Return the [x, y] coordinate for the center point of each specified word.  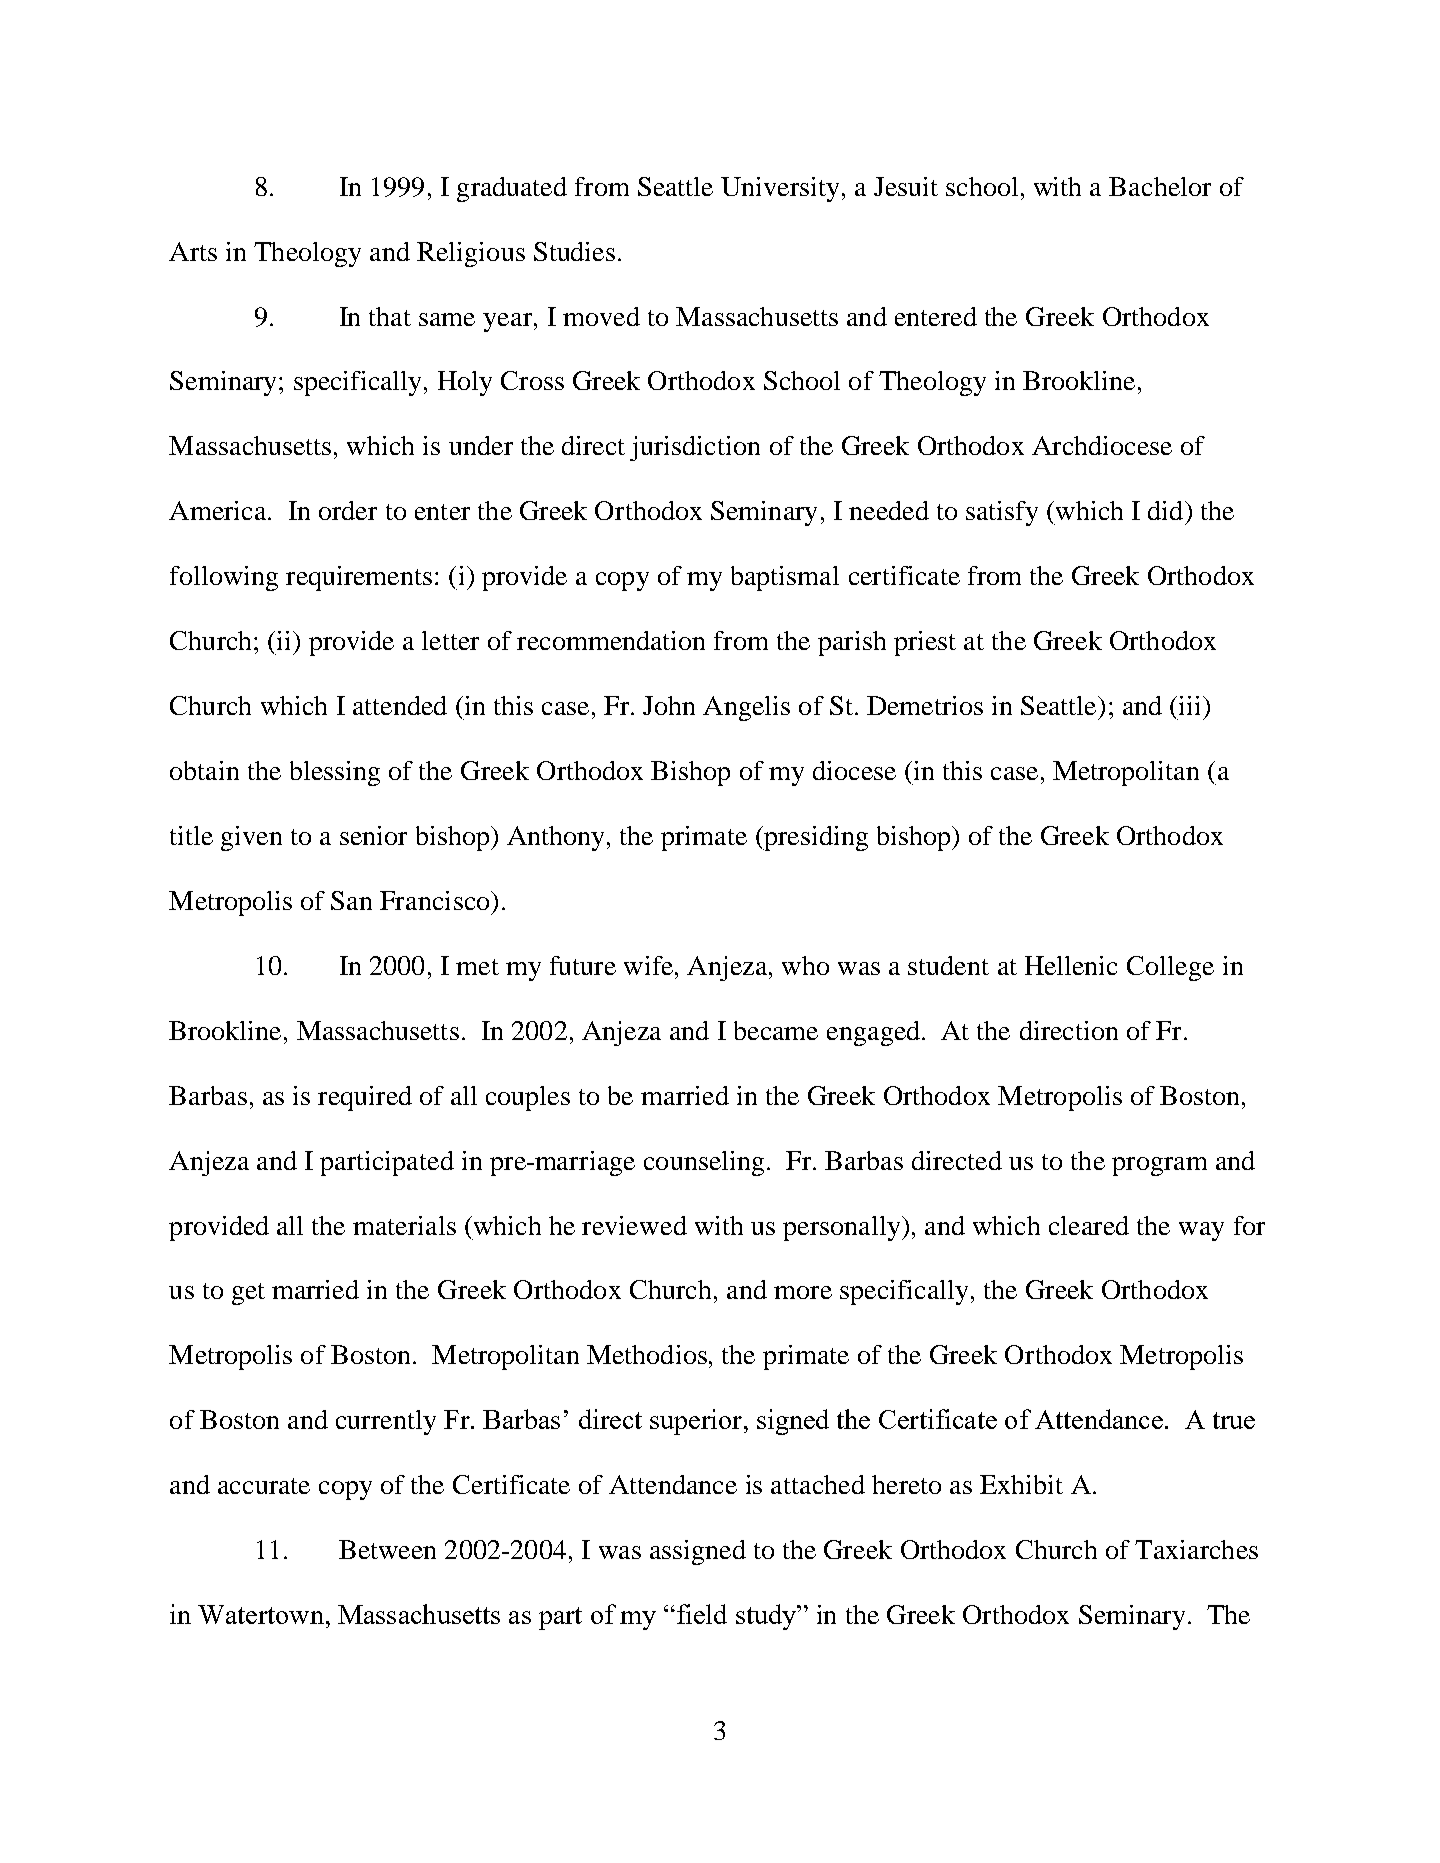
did [1167, 510]
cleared [1089, 1225]
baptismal [785, 578]
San [351, 900]
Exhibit [1021, 1484]
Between [387, 1549]
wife [648, 965]
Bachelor [1160, 186]
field [700, 1614]
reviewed [634, 1225]
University [780, 189]
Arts [193, 251]
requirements [359, 578]
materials [404, 1225]
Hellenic [1071, 965]
